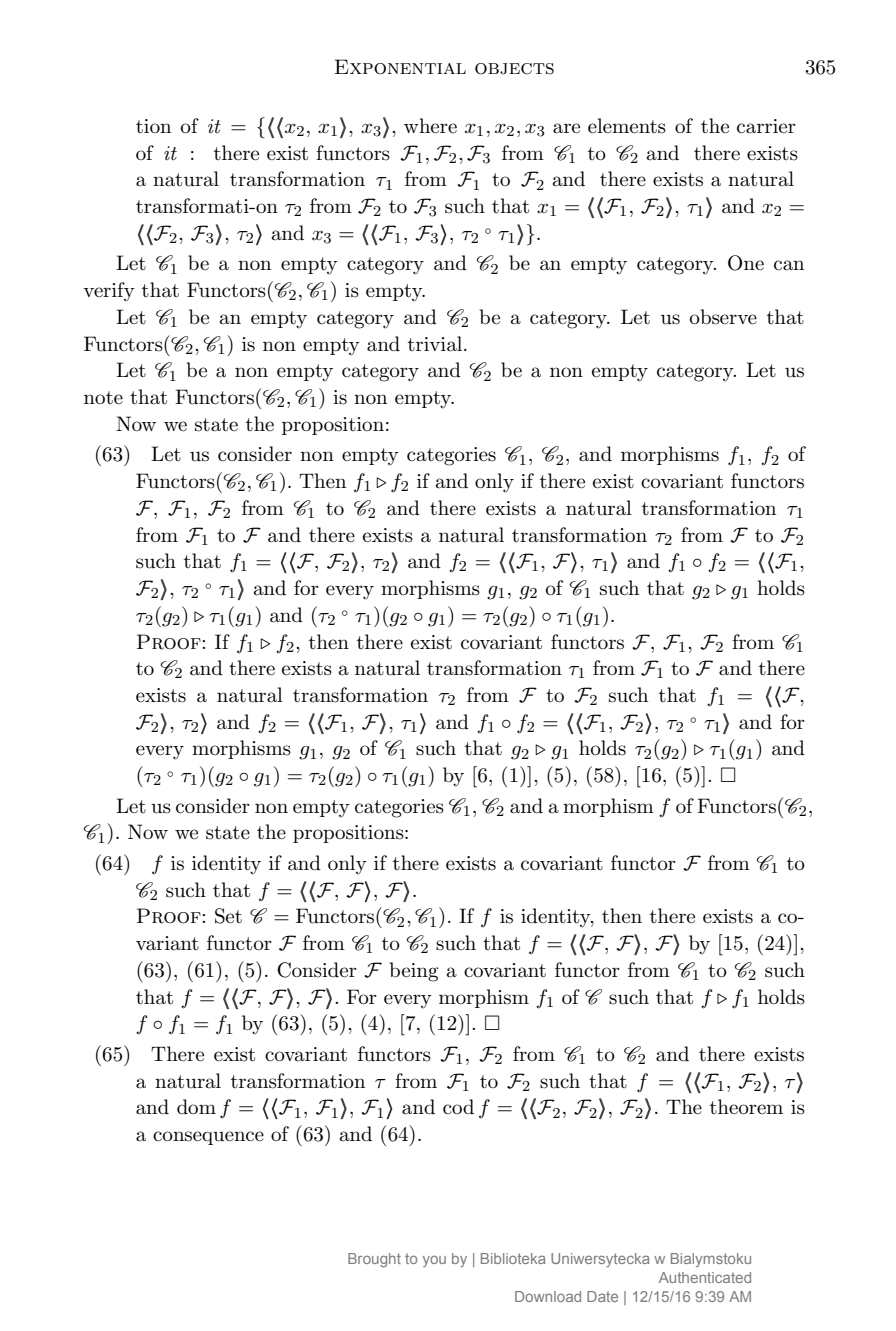 The width and height of the screenshot is (896, 1331). Describe the element at coordinates (109, 292) in the screenshot. I see `verify` at that location.
